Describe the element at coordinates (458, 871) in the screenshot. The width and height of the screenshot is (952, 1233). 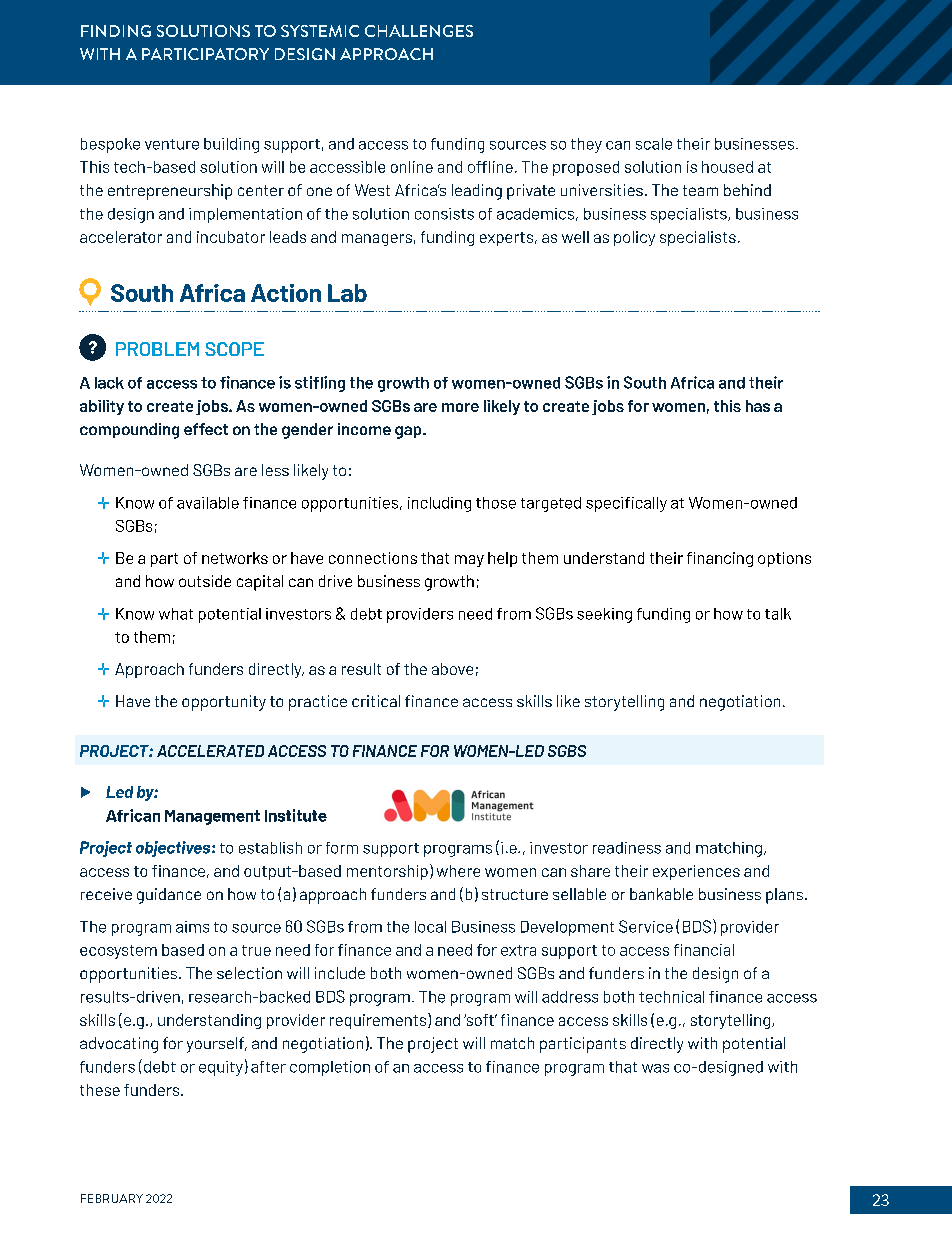
I see `where` at that location.
